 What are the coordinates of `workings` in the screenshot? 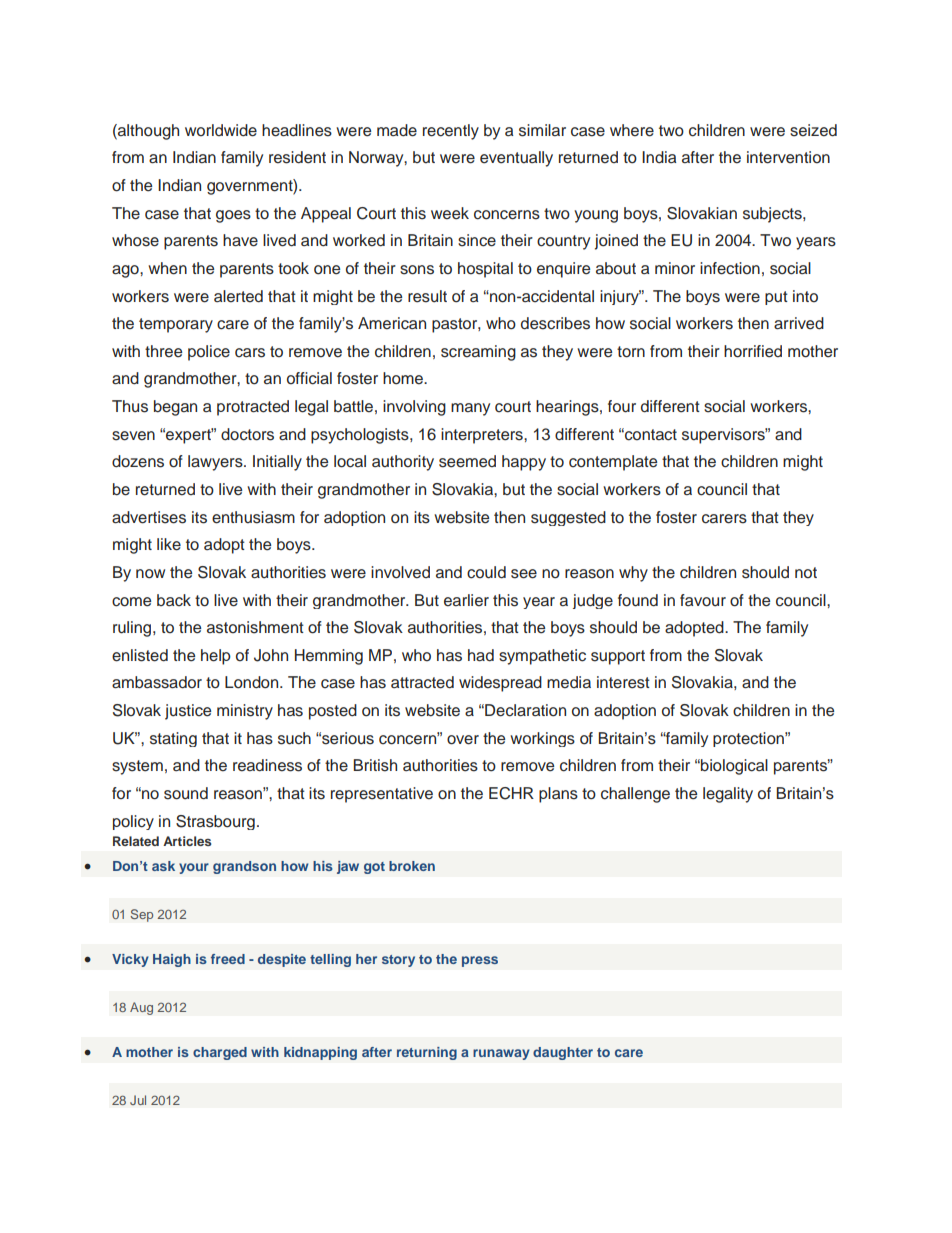 It's located at (542, 739).
